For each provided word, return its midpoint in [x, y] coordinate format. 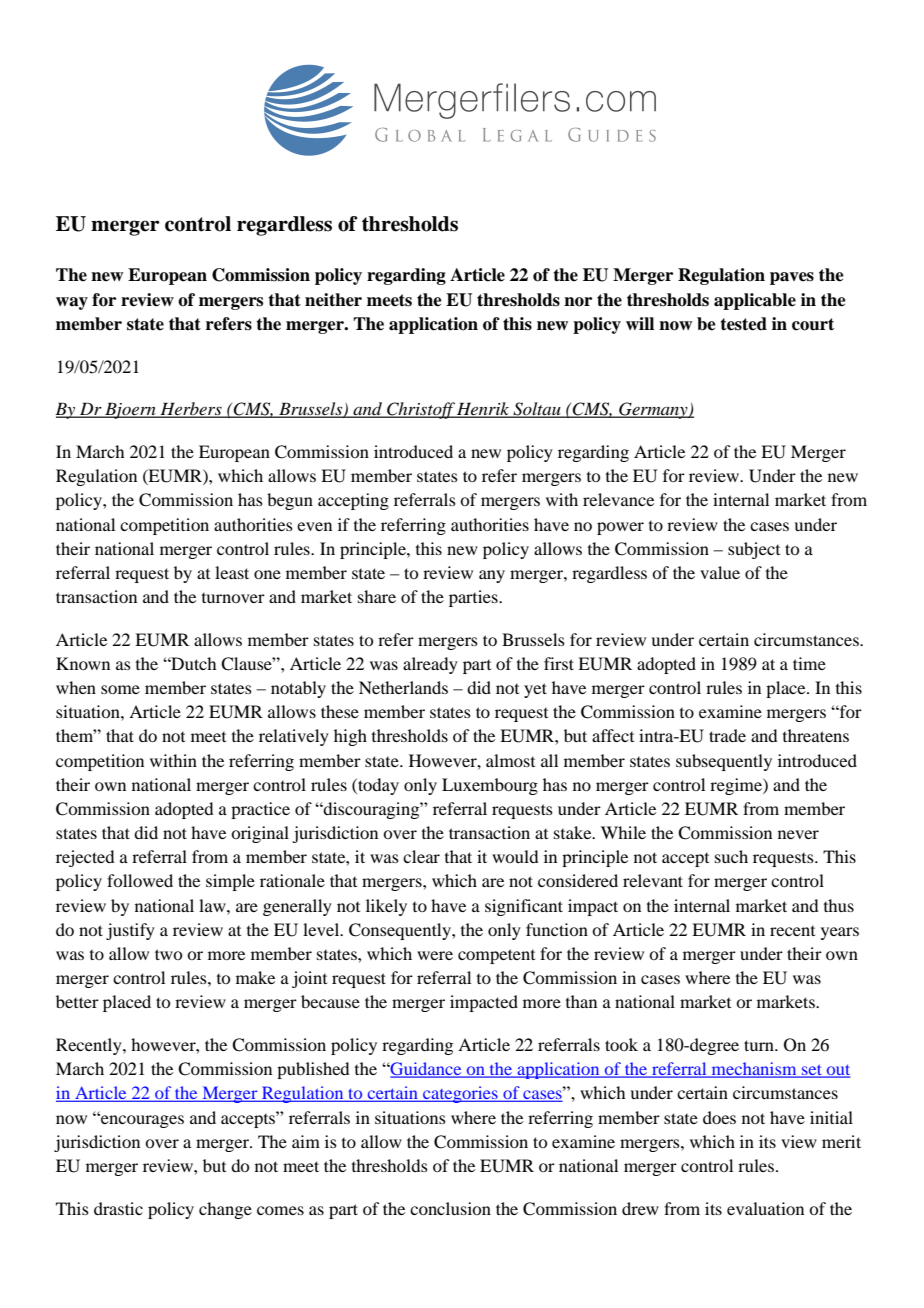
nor [578, 302]
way [72, 303]
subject [754, 550]
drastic [118, 1208]
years [840, 933]
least [232, 572]
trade [727, 735]
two [168, 954]
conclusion [450, 1208]
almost [510, 760]
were [435, 955]
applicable [755, 301]
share [377, 596]
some [120, 689]
